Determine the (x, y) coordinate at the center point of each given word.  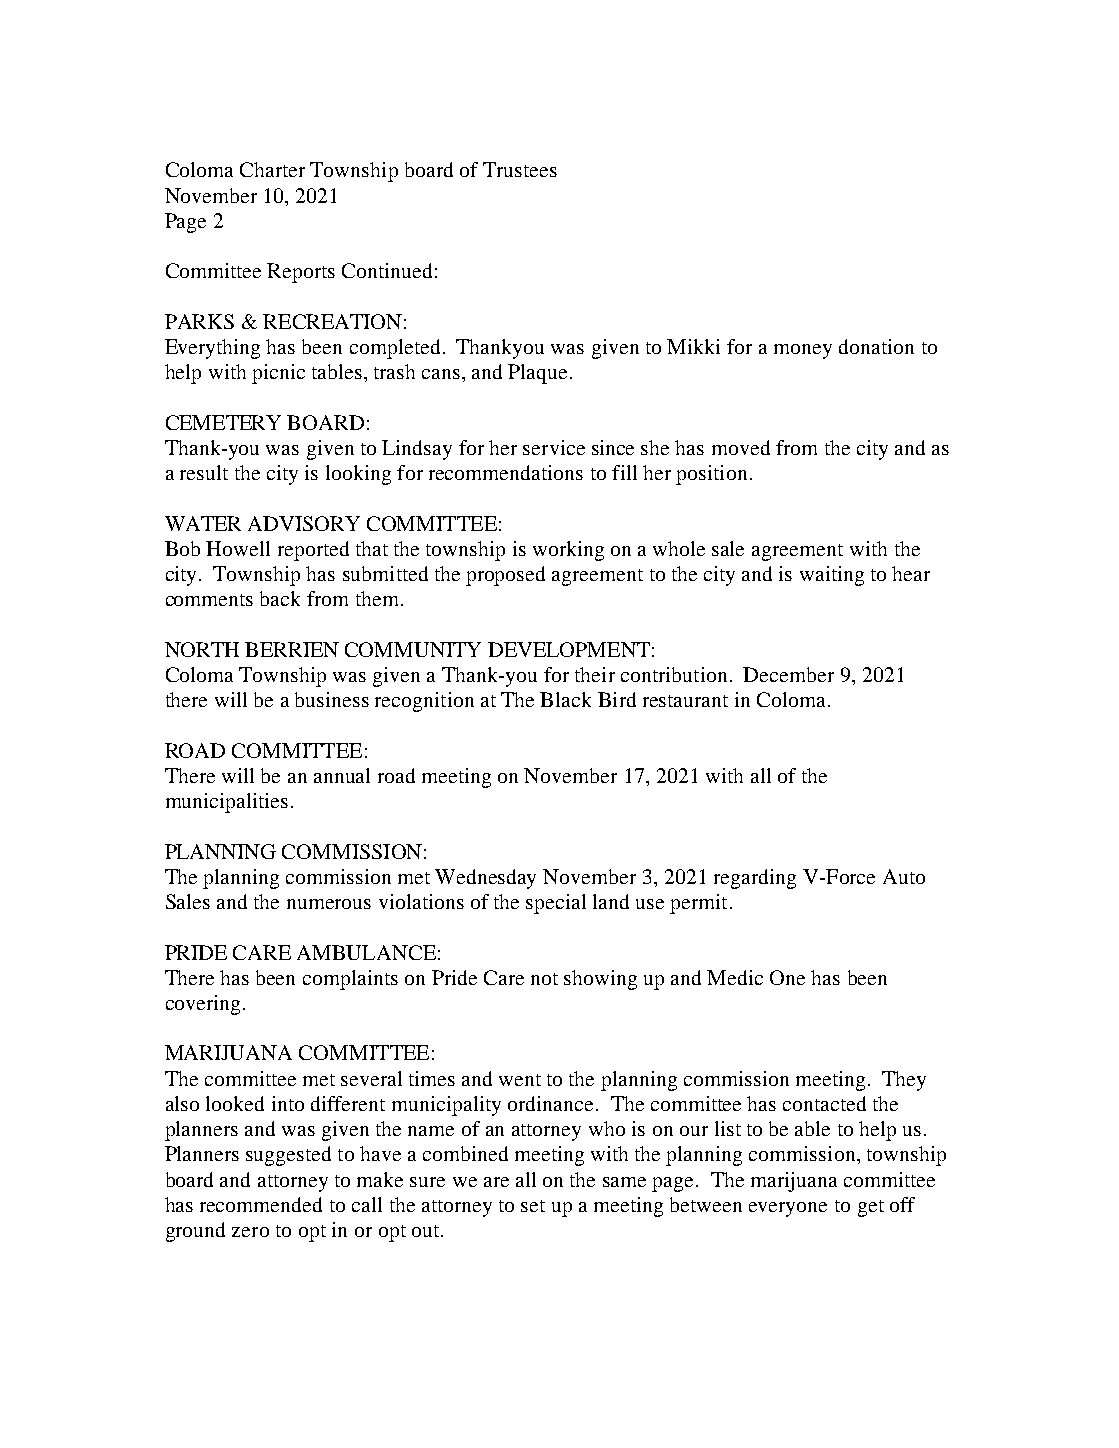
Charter (272, 169)
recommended (261, 1204)
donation (876, 346)
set (533, 1206)
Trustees (520, 169)
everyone (788, 1209)
